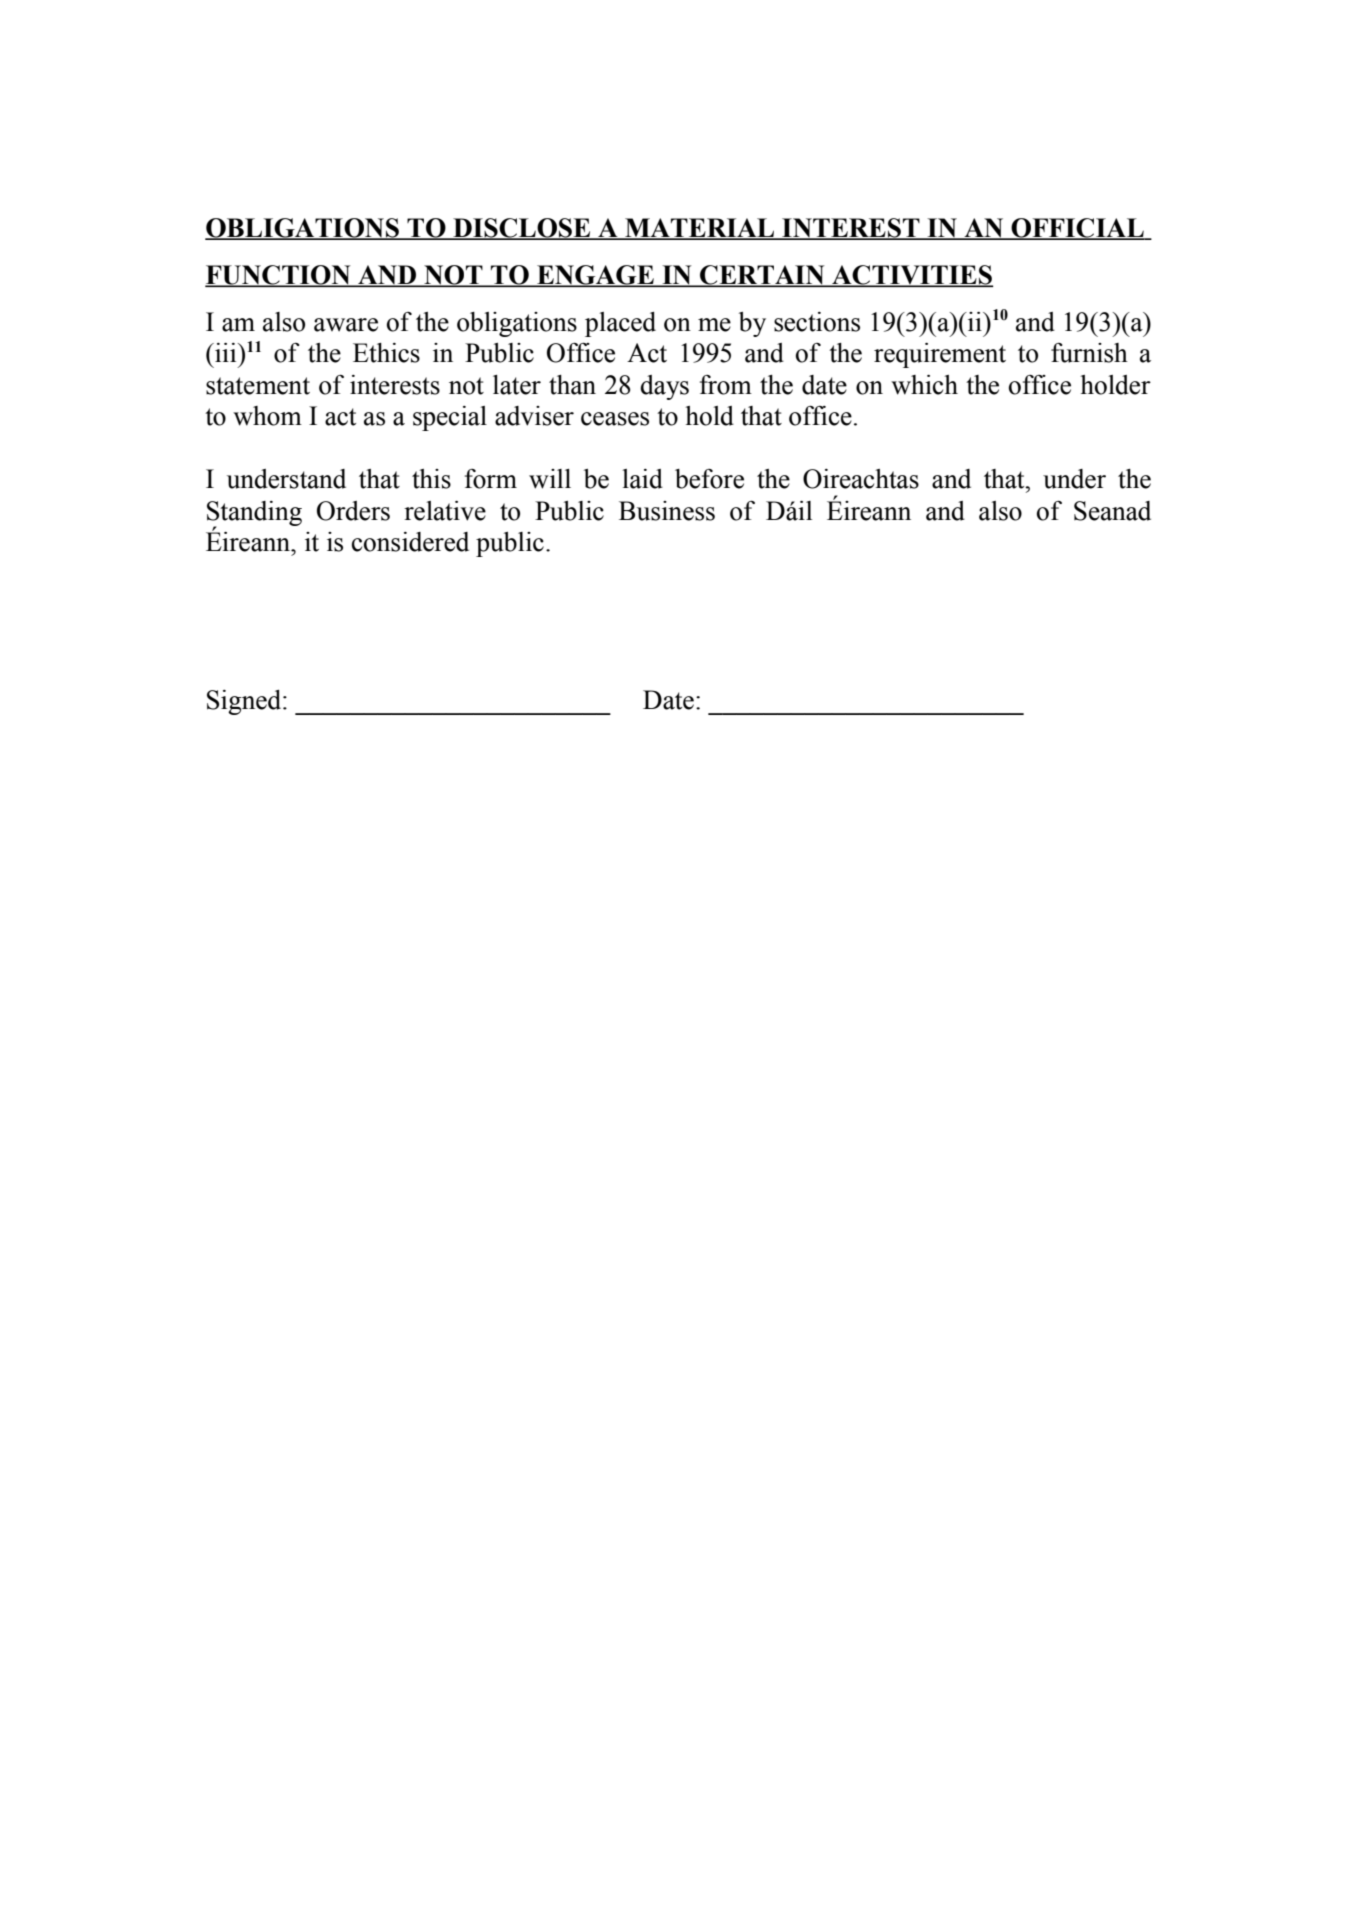  What do you see at coordinates (667, 511) in the page?
I see `Business` at bounding box center [667, 511].
